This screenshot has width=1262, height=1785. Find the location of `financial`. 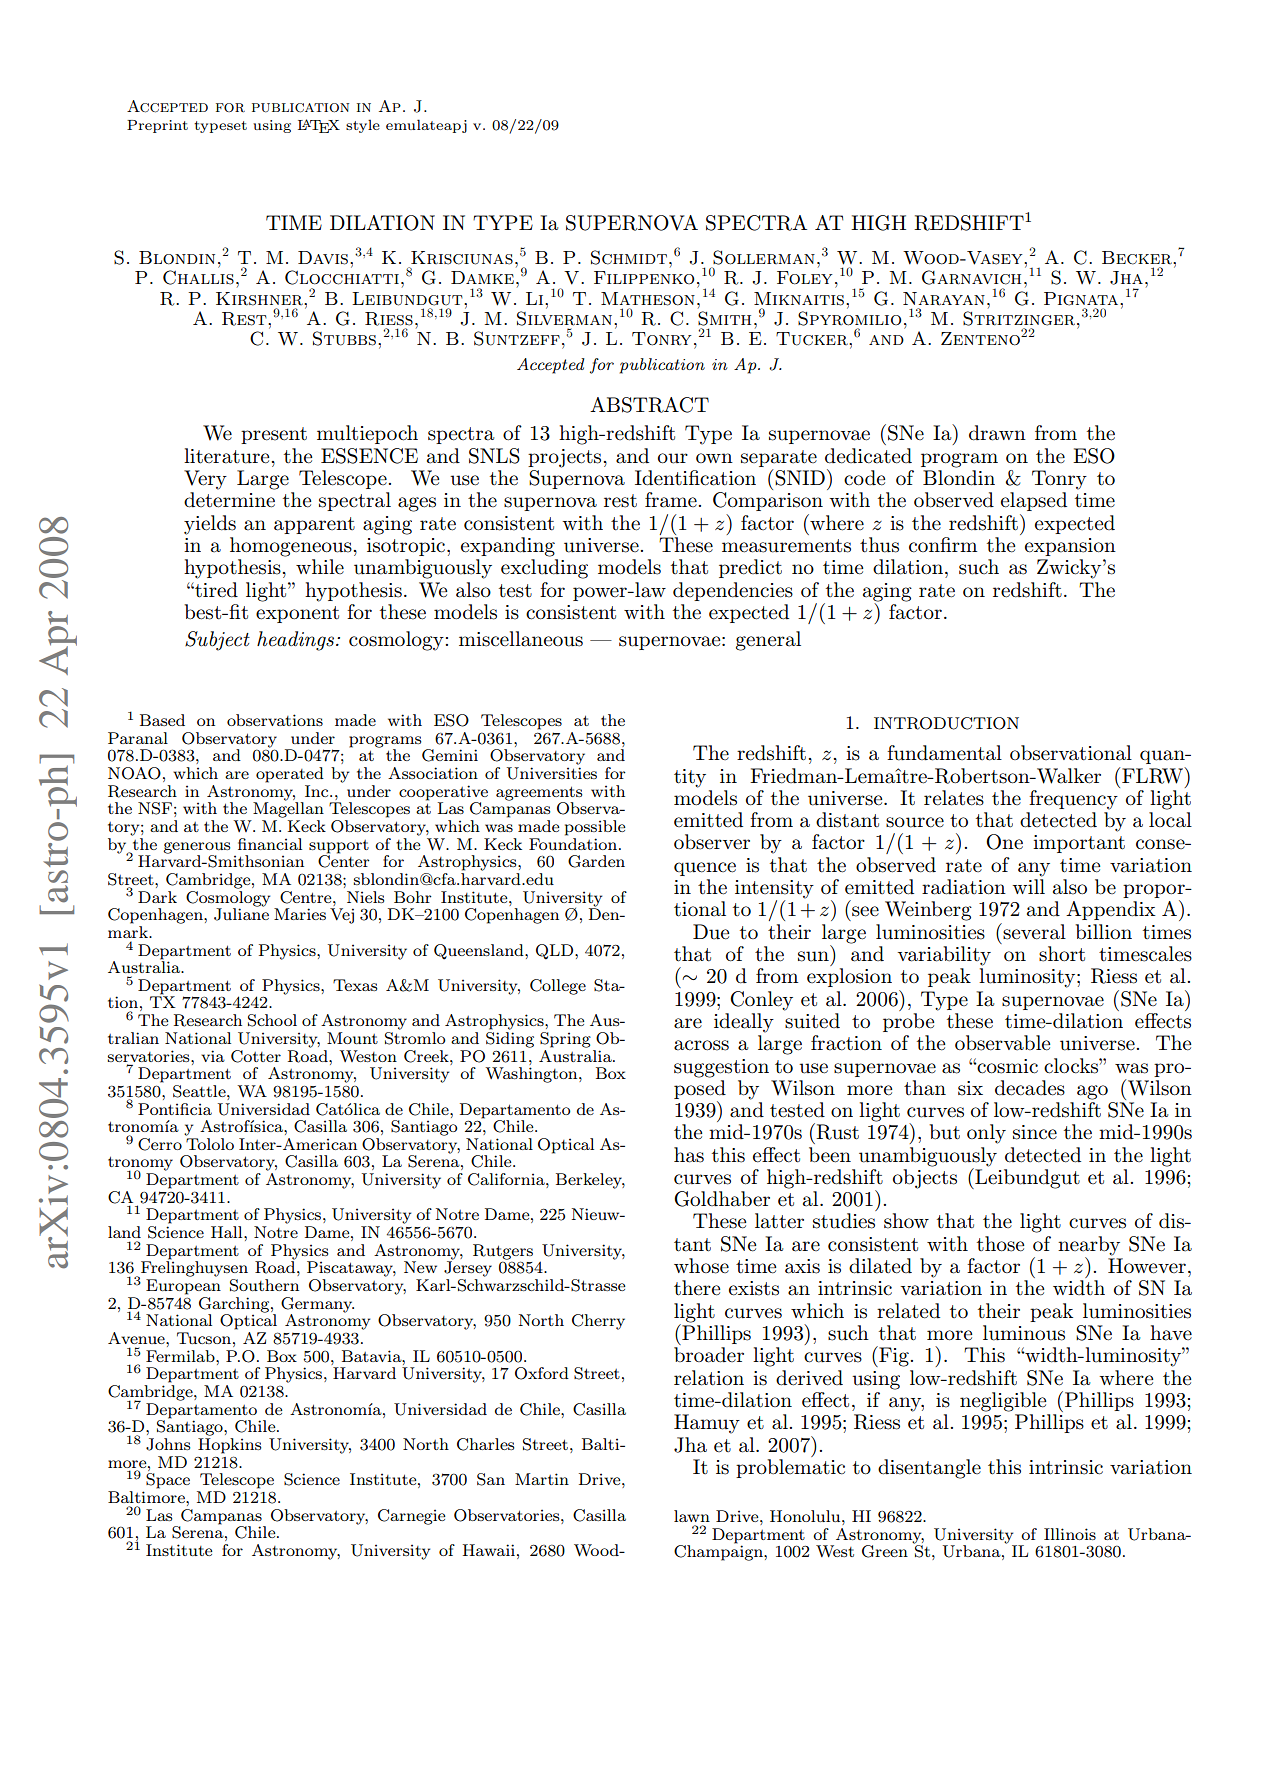

financial is located at coordinates (270, 844).
